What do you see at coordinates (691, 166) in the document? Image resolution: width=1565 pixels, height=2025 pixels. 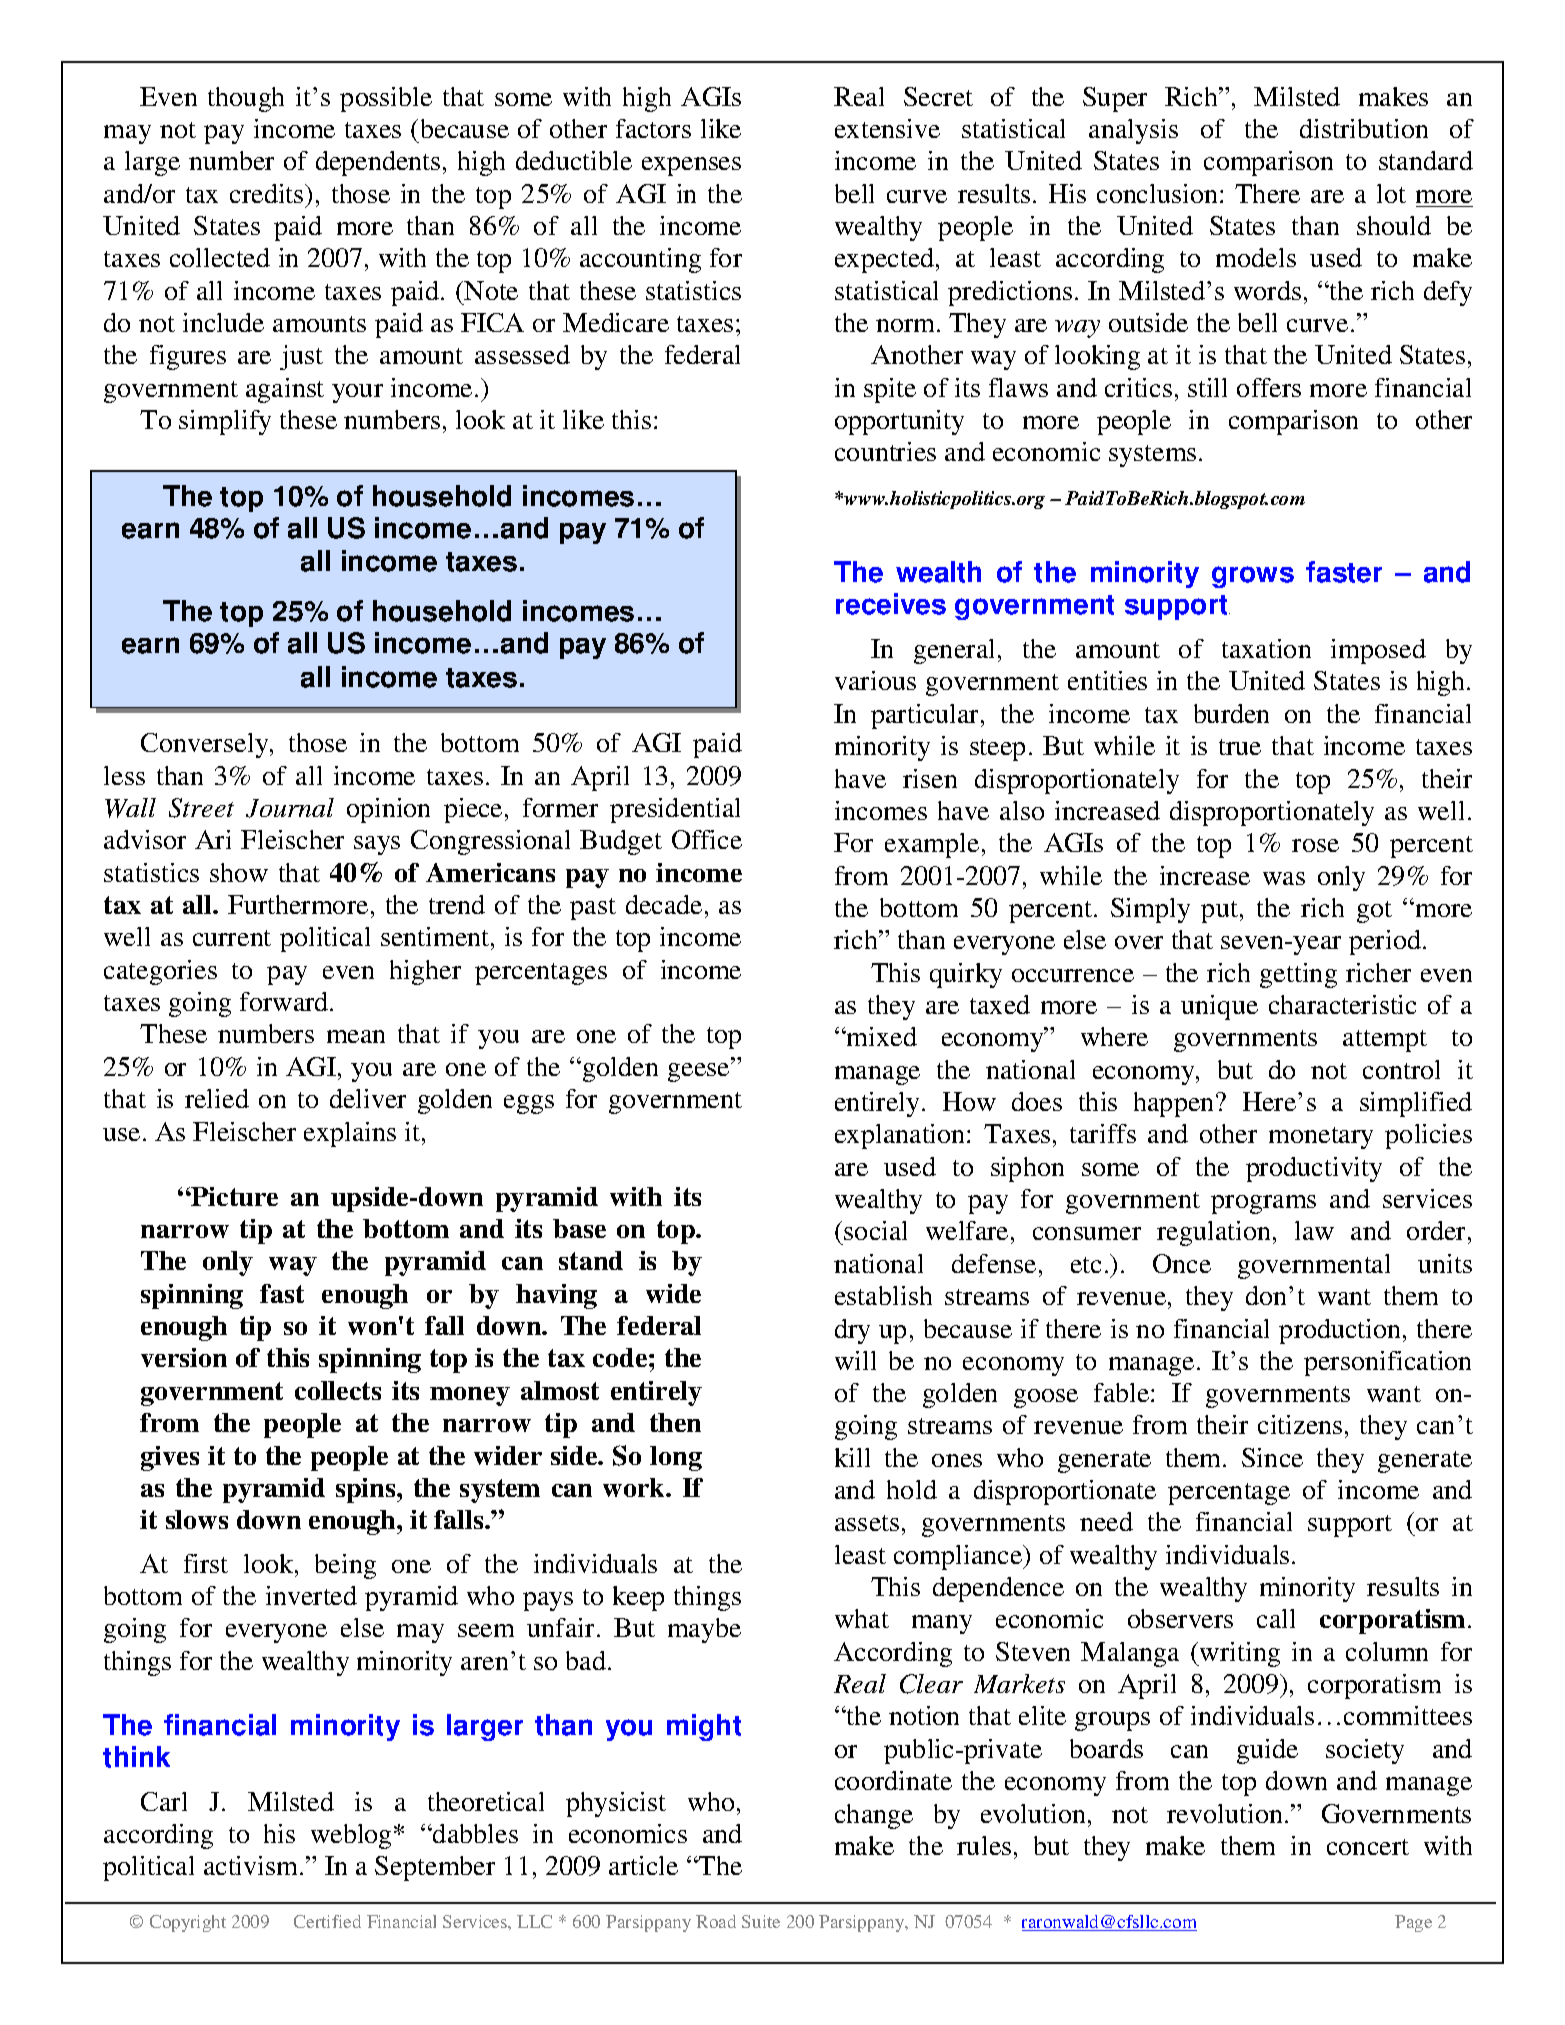 I see `expenses` at bounding box center [691, 166].
